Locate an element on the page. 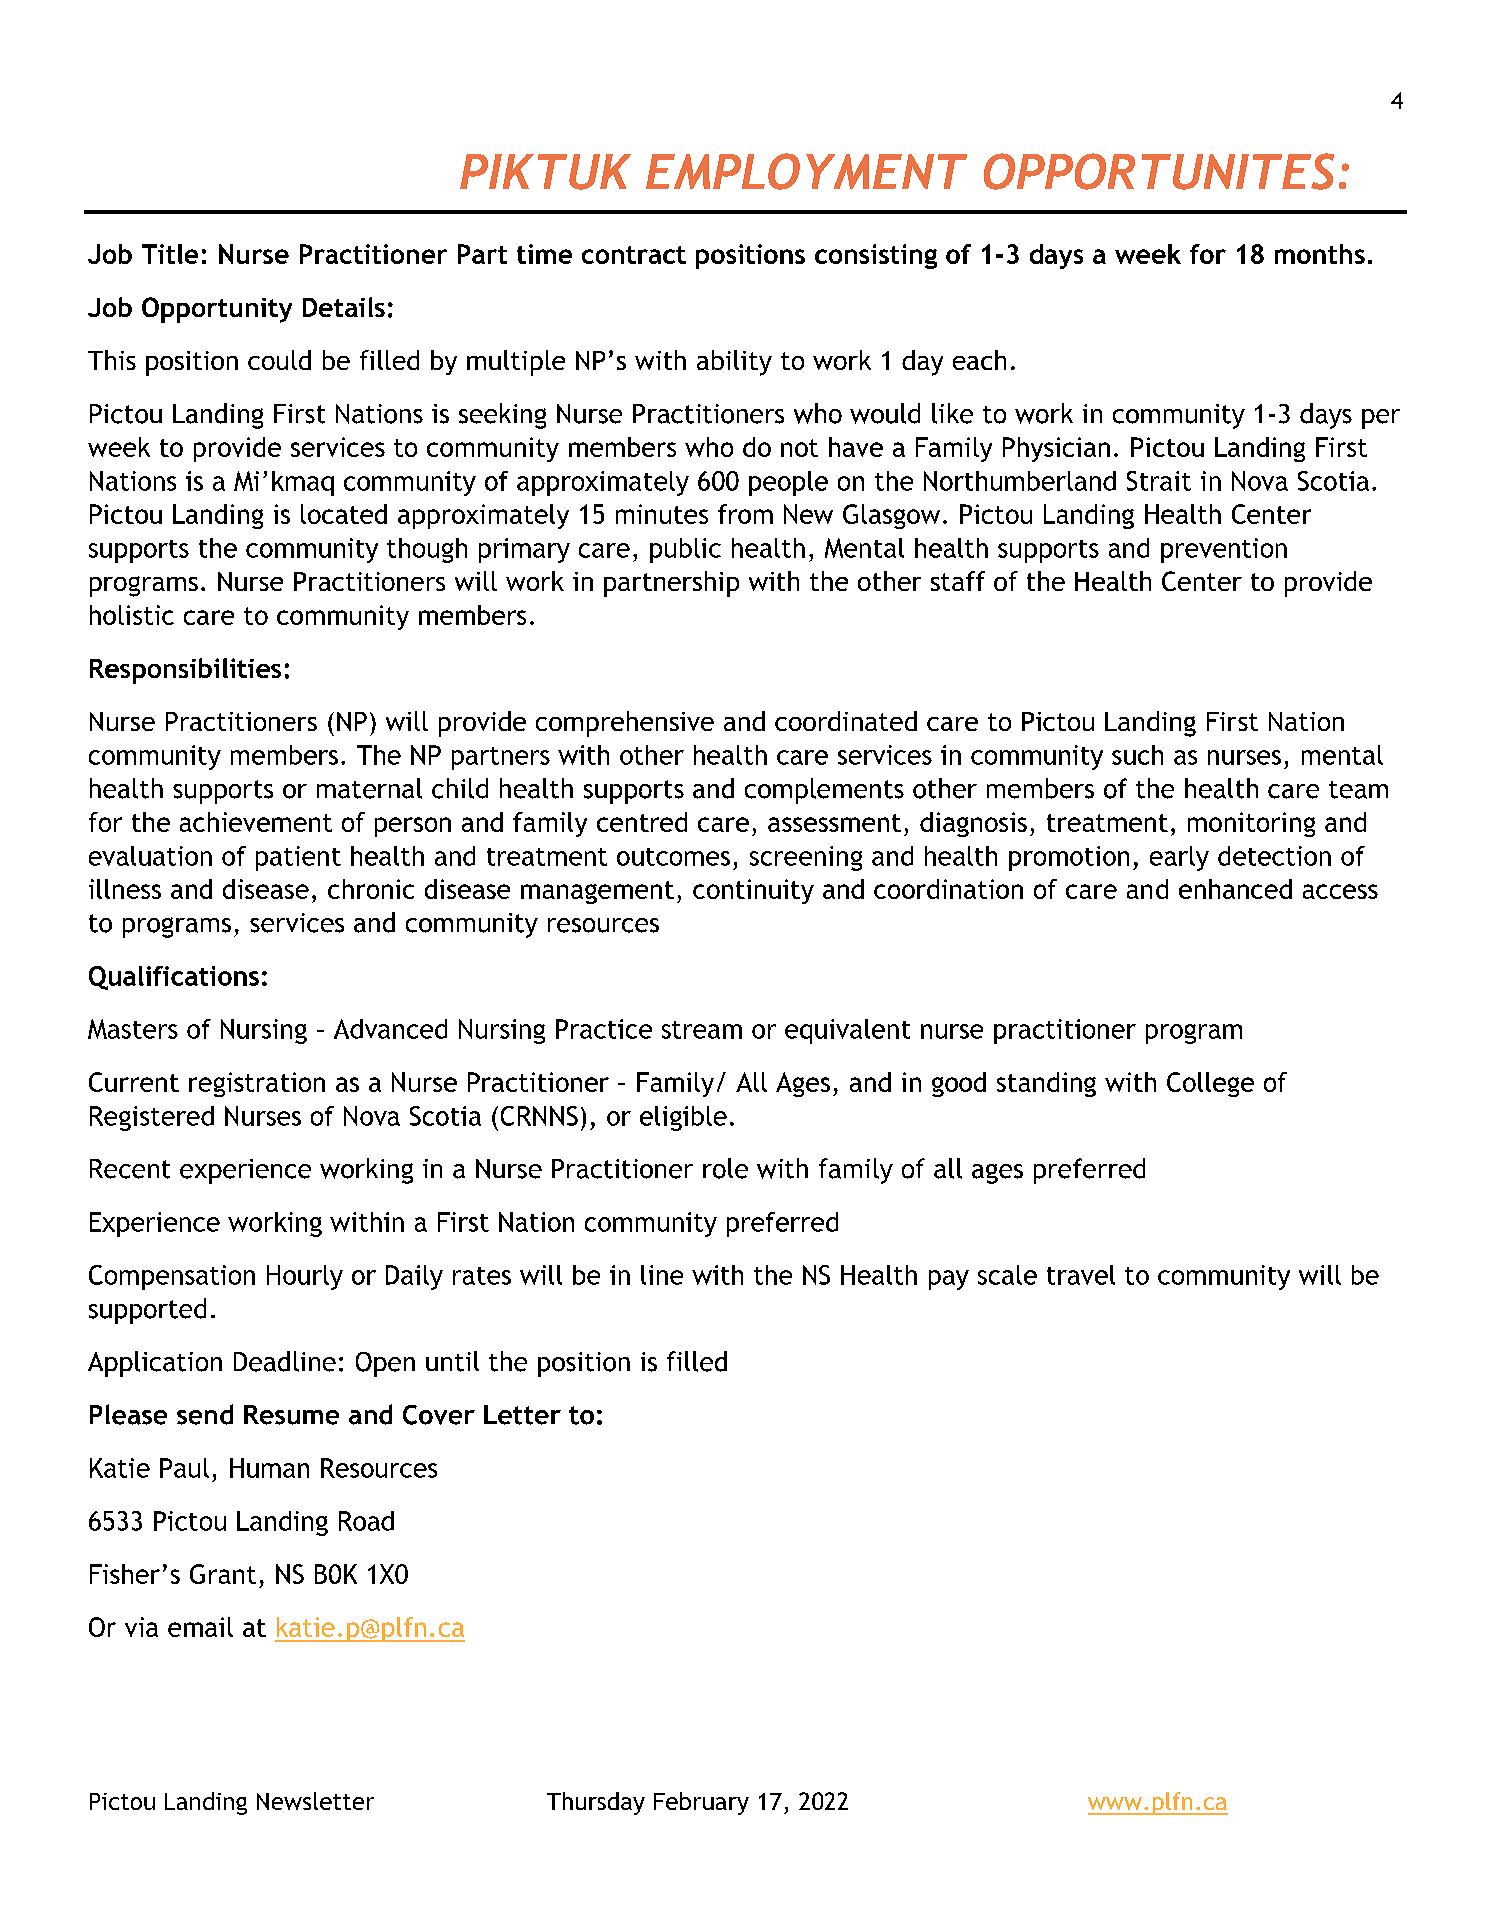  College is located at coordinates (1210, 1084).
